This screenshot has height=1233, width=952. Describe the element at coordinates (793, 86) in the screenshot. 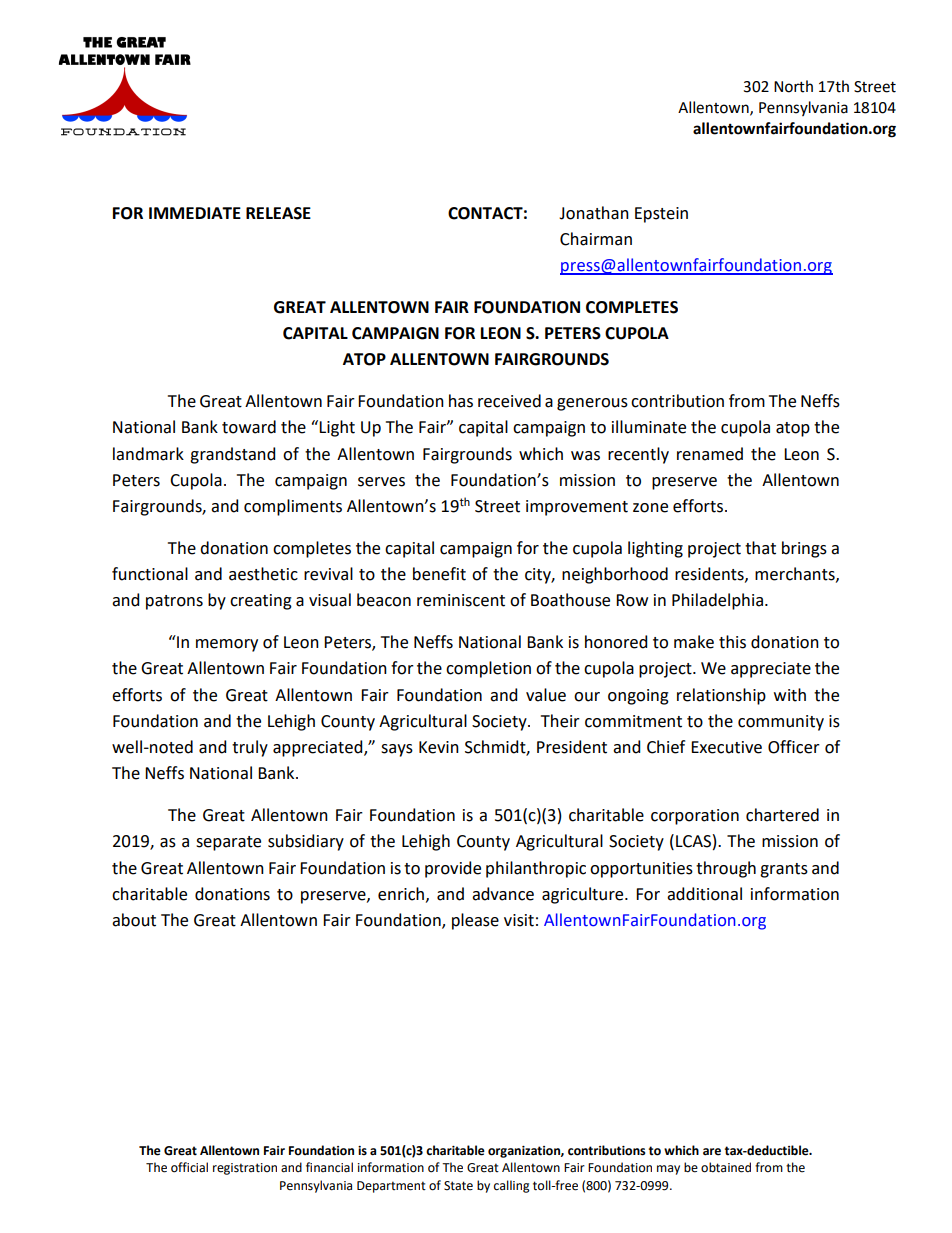

I see `North` at that location.
